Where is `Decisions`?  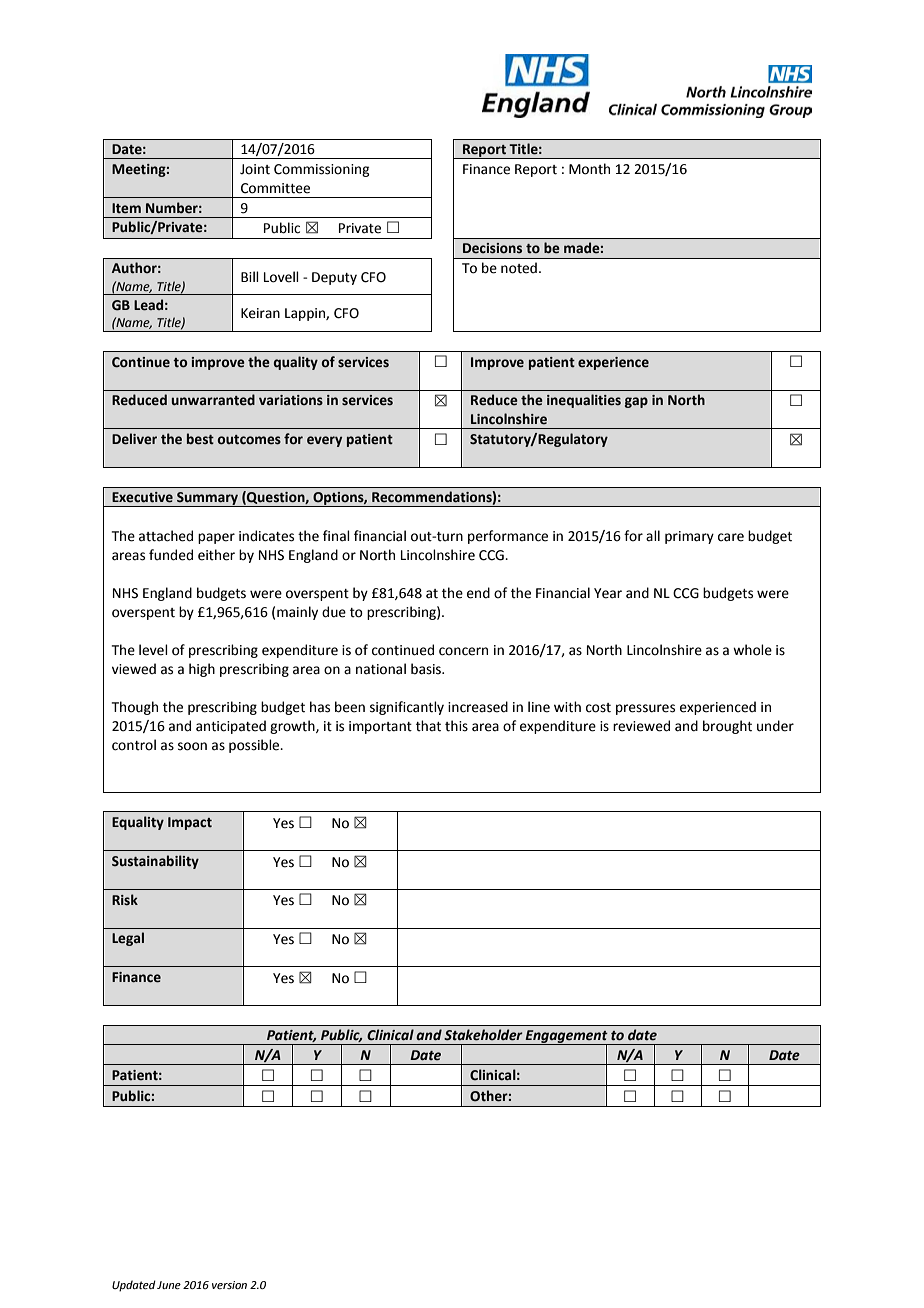
Decisions is located at coordinates (492, 248).
